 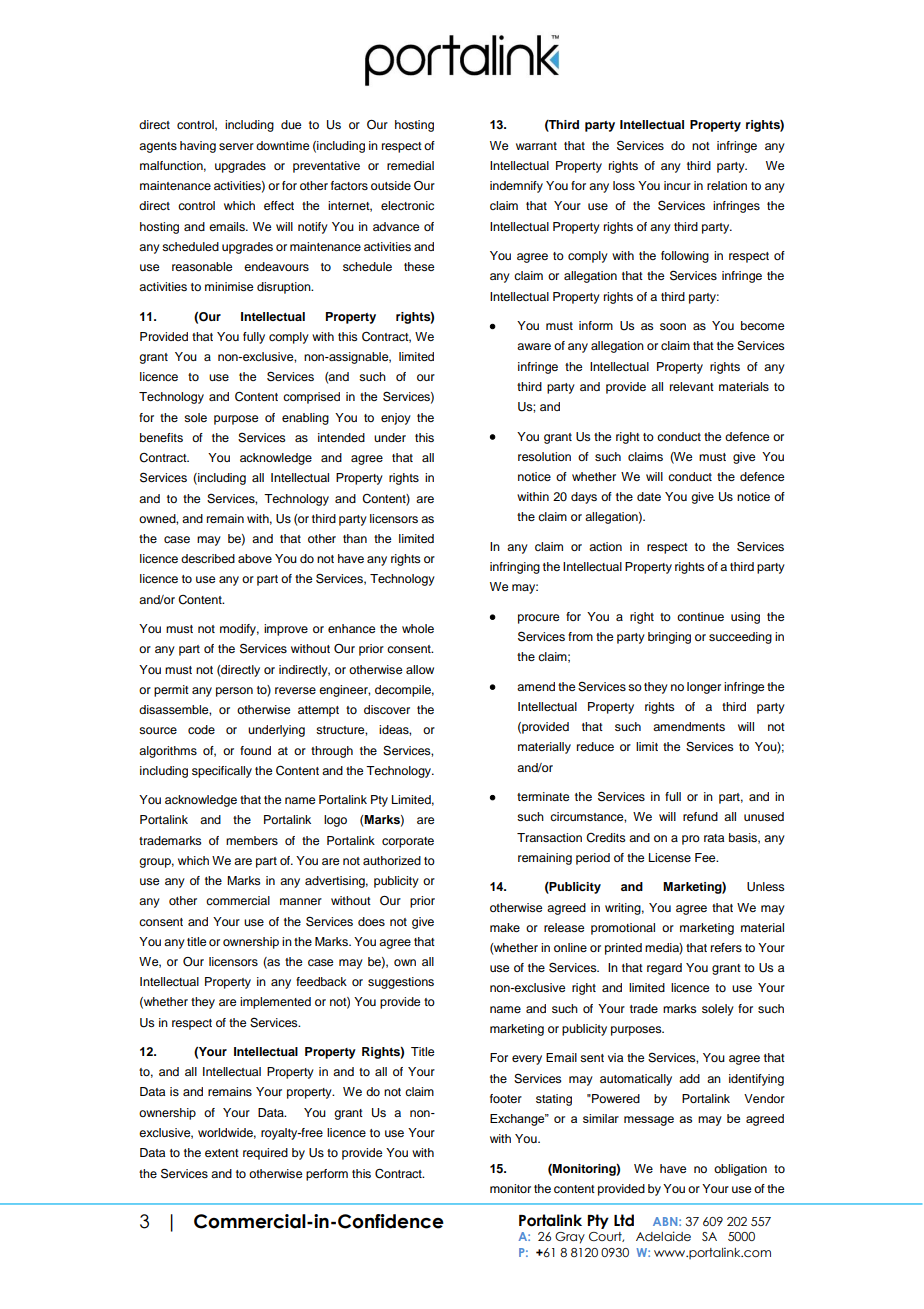 I want to click on ABN, so click(x=666, y=1221).
